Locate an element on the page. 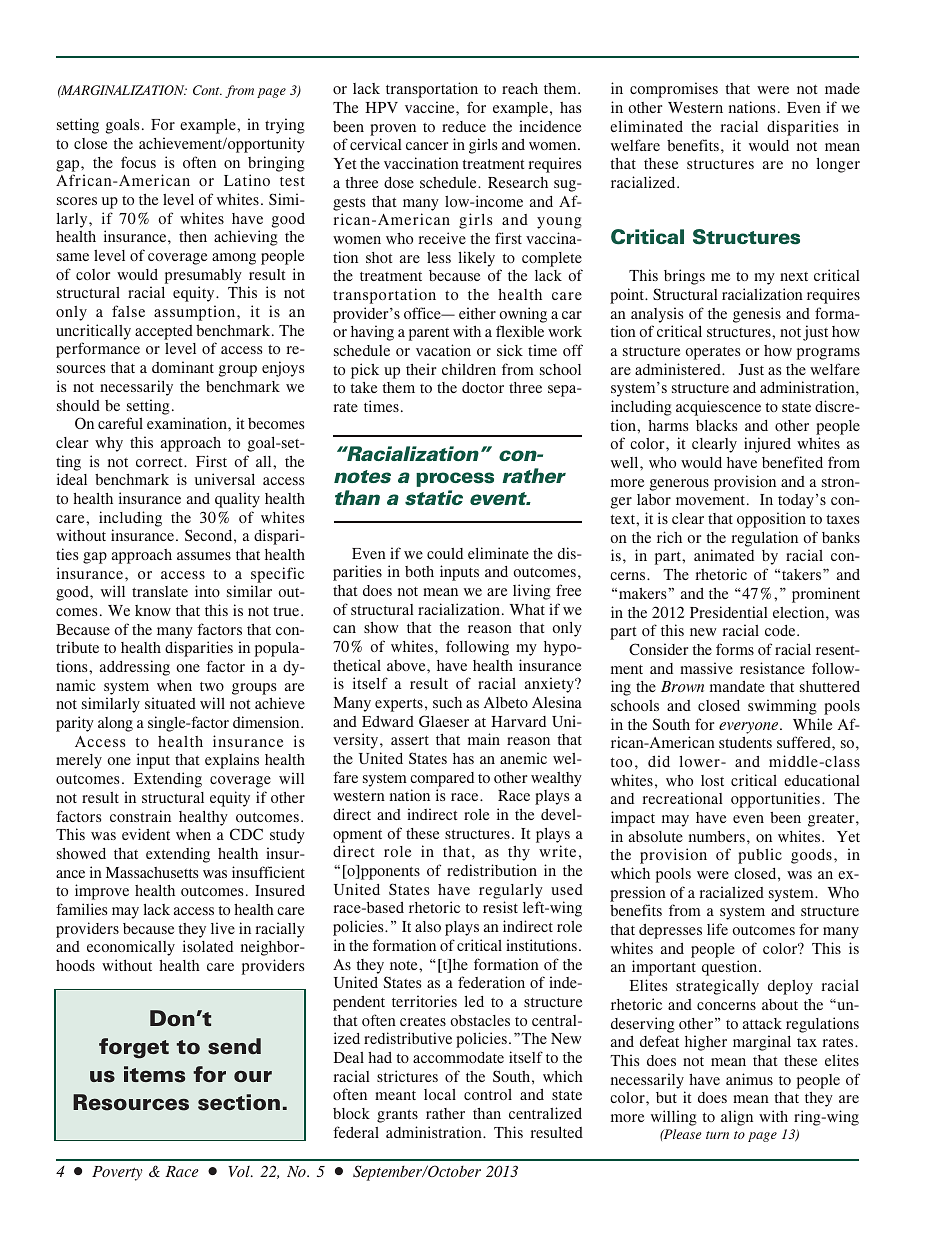 The width and height of the document is (952, 1233). compromises is located at coordinates (674, 90).
